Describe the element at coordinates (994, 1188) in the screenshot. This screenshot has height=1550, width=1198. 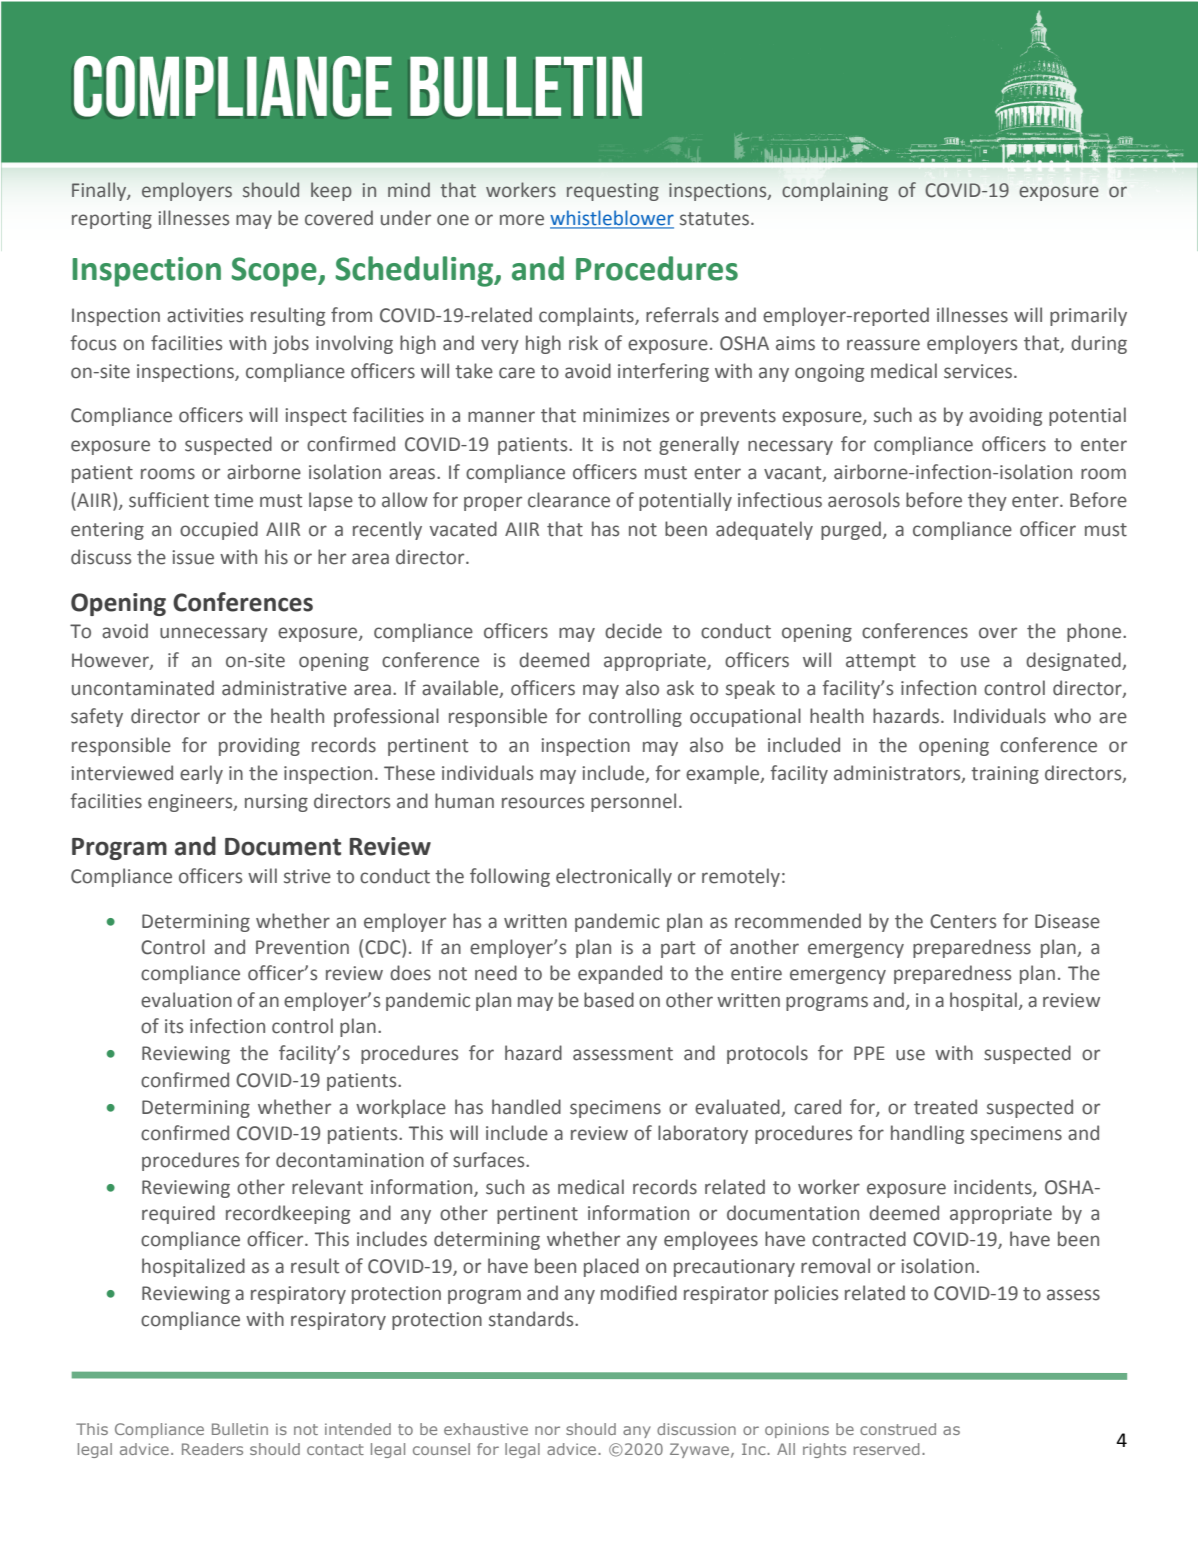
I see `incidents` at that location.
